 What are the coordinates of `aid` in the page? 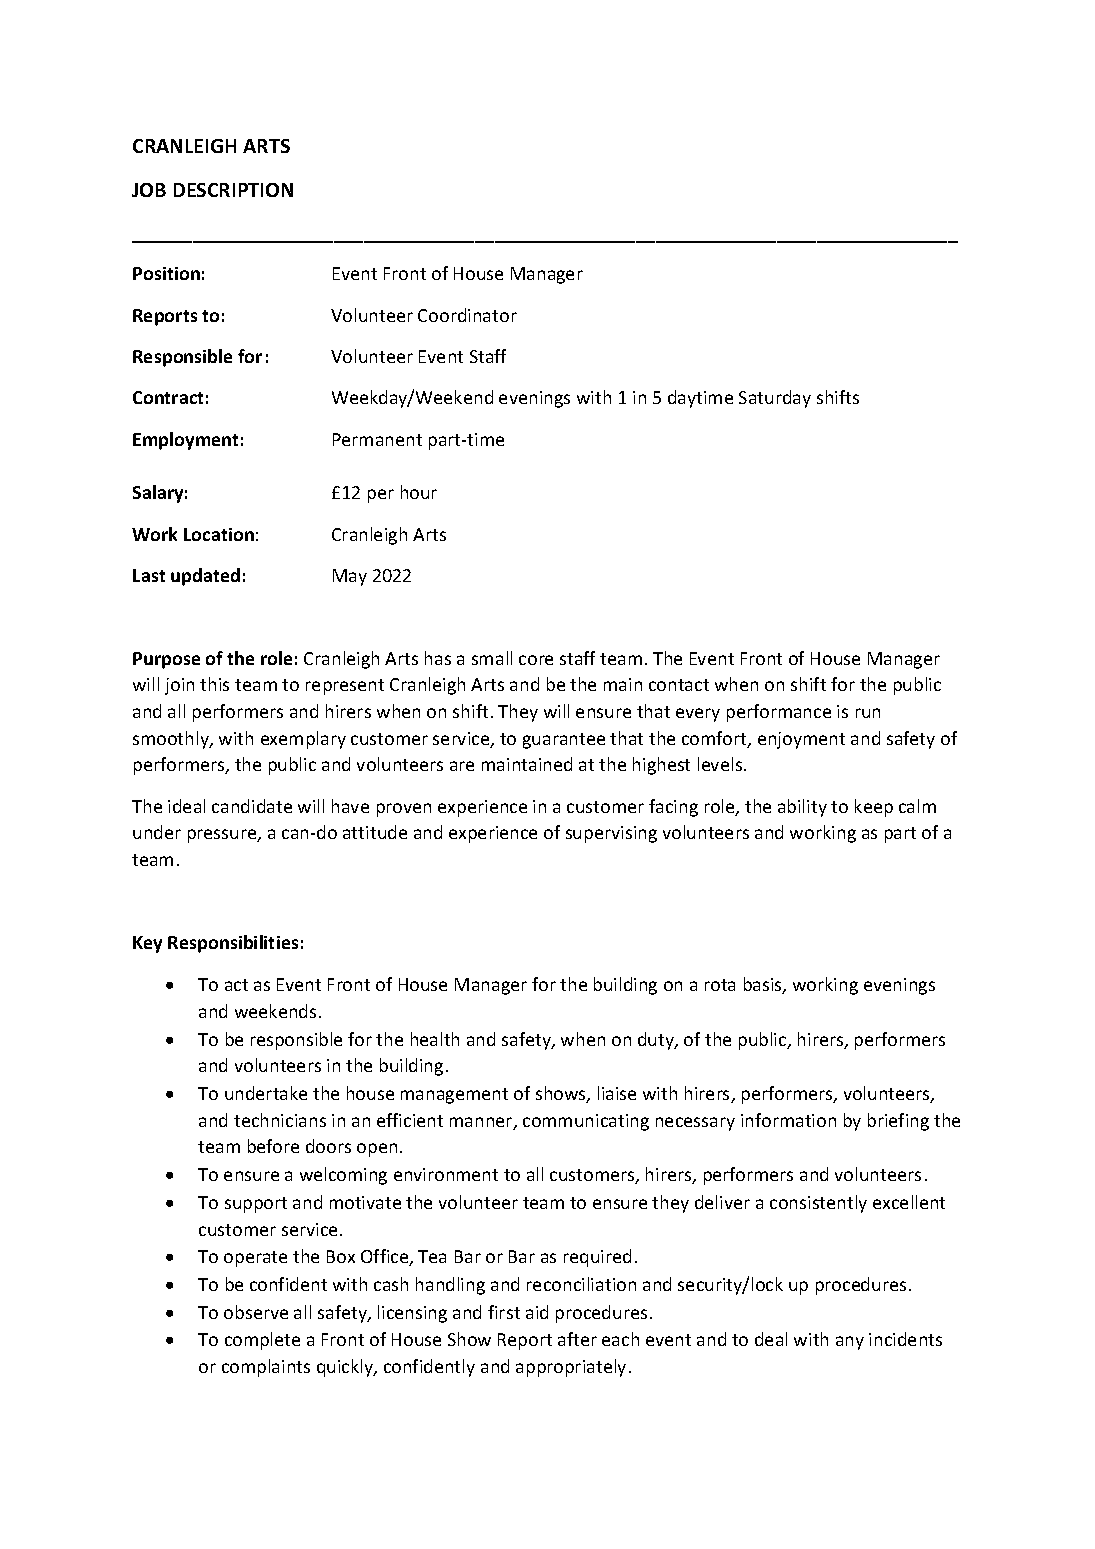 It's located at (537, 1312).
